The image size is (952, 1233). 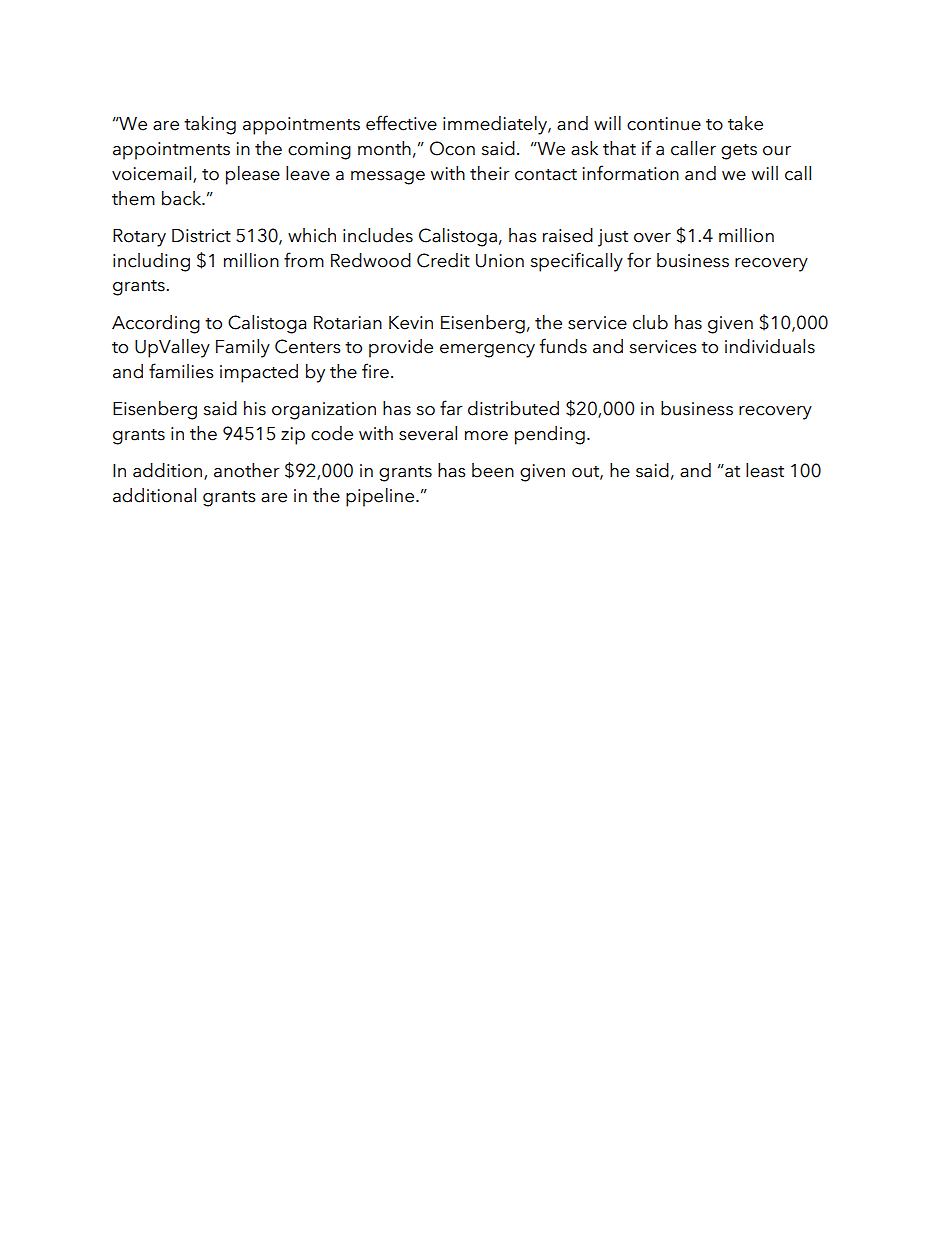 I want to click on District, so click(x=201, y=236).
